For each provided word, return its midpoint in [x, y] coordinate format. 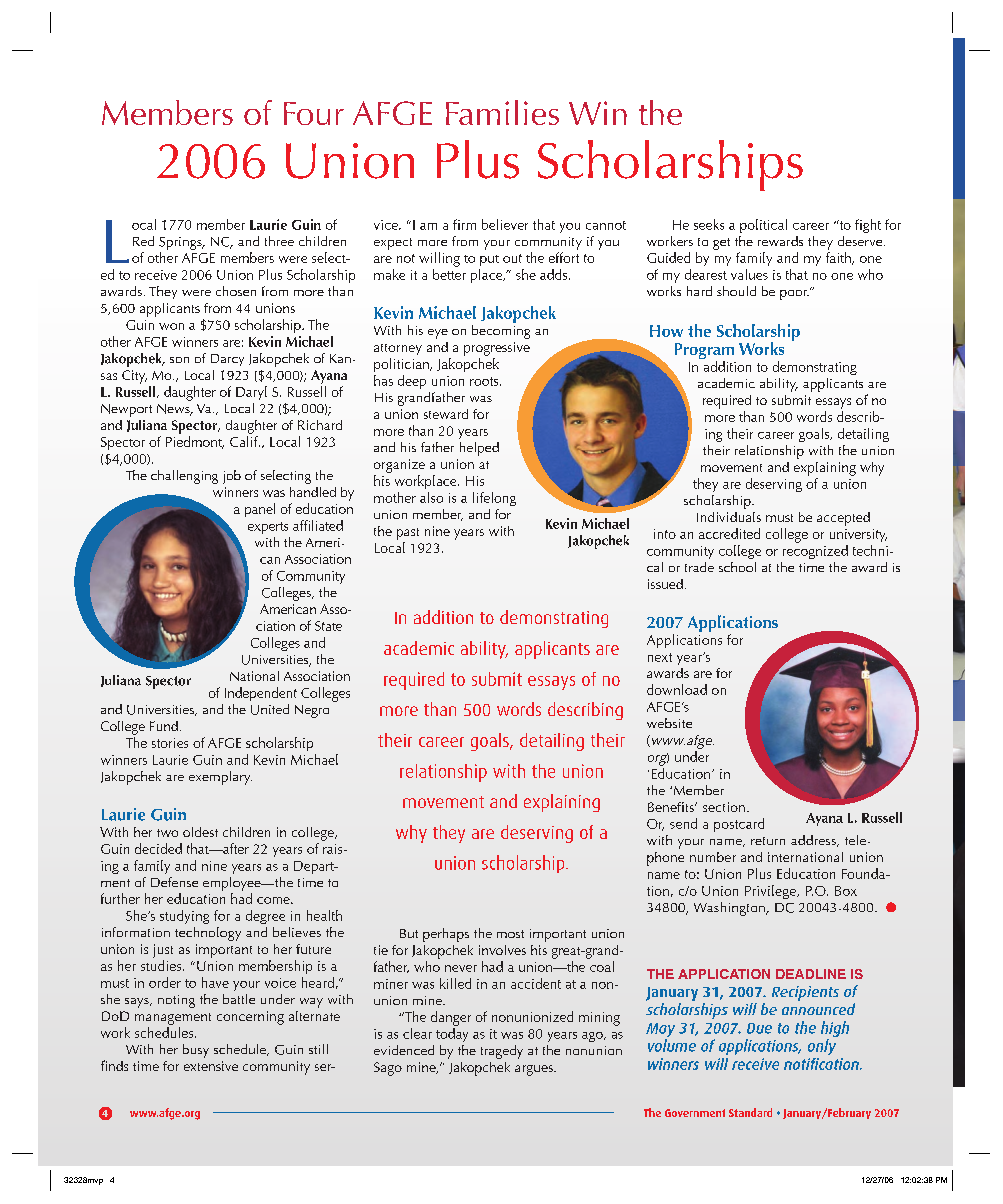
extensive [211, 1066]
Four [314, 113]
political [763, 226]
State [328, 626]
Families [502, 112]
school [737, 567]
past [408, 534]
